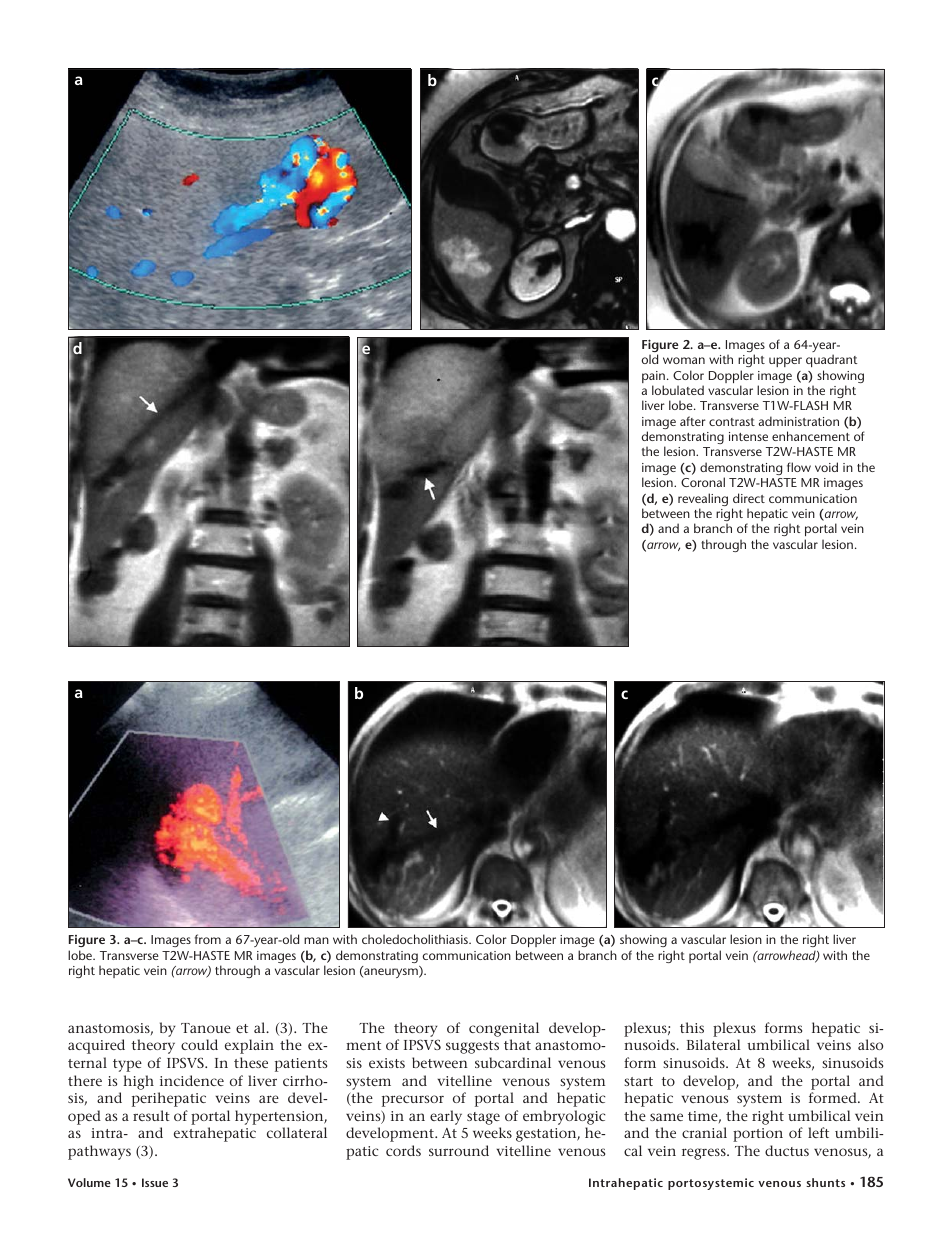  What do you see at coordinates (653, 378) in the document?
I see `pain` at bounding box center [653, 378].
